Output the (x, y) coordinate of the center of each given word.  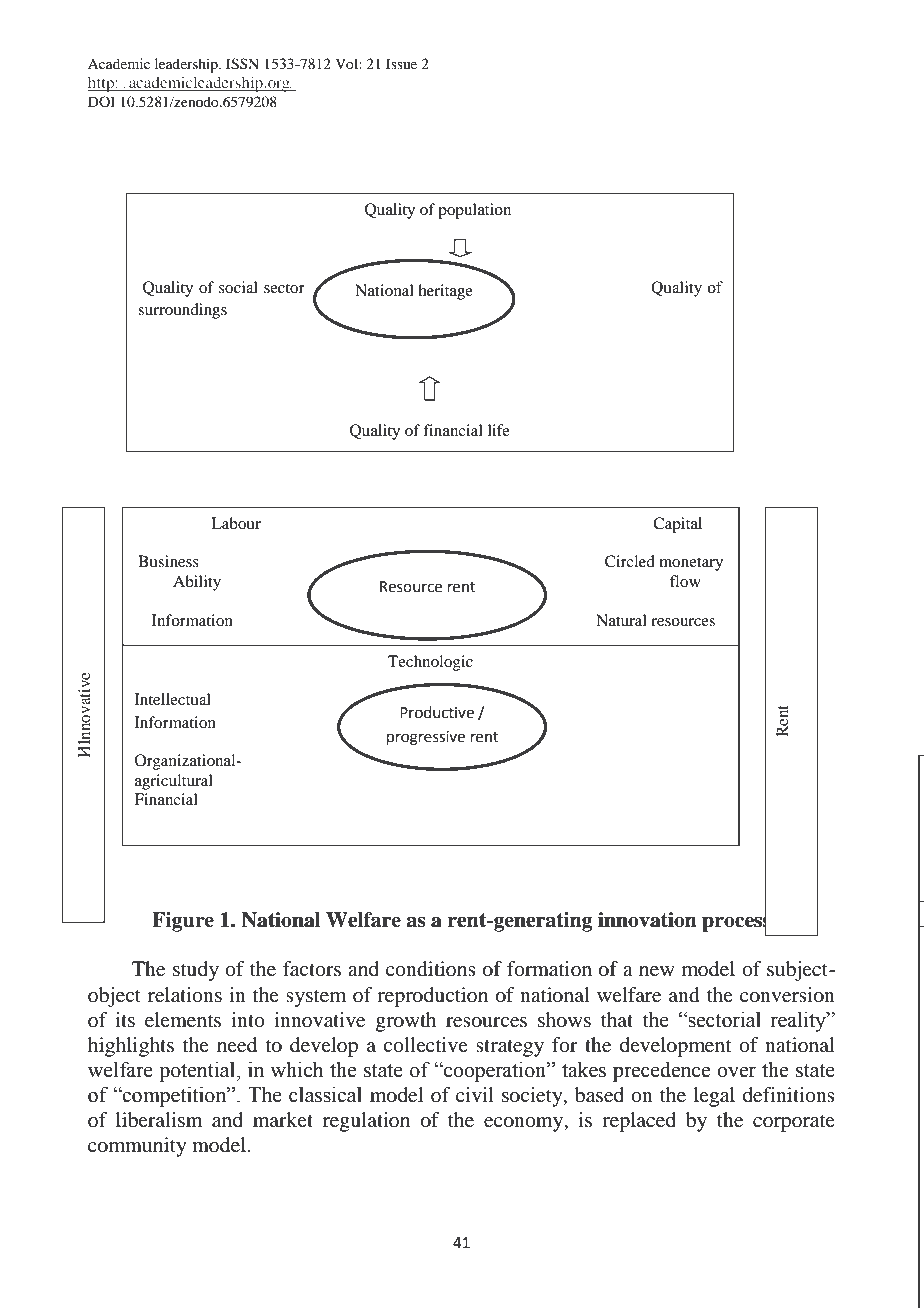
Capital (677, 525)
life (499, 430)
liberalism (159, 1120)
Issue (401, 63)
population (474, 211)
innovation (647, 920)
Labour (236, 523)
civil (475, 1094)
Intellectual (173, 699)
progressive (426, 738)
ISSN (242, 64)
